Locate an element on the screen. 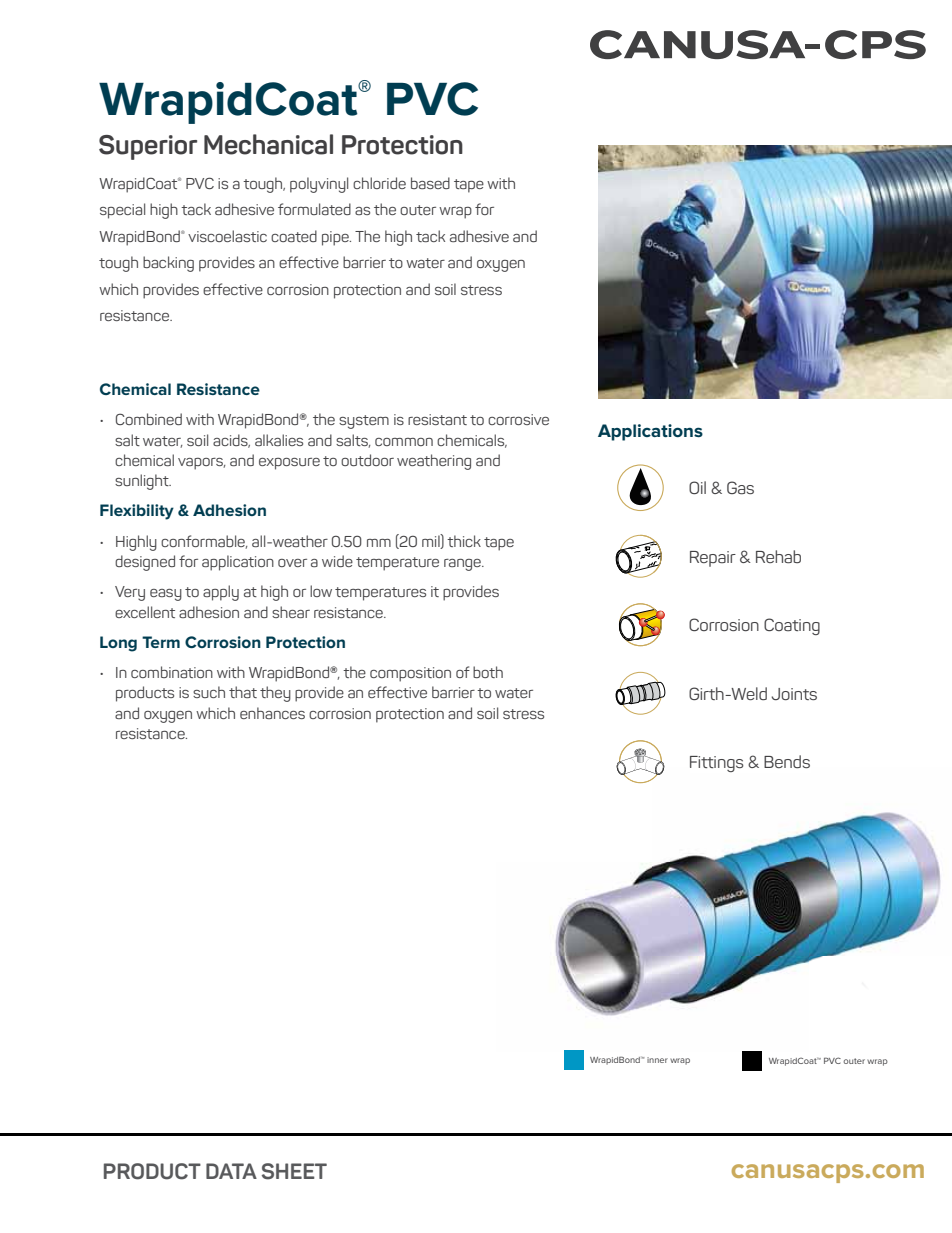  enhances is located at coordinates (272, 713).
